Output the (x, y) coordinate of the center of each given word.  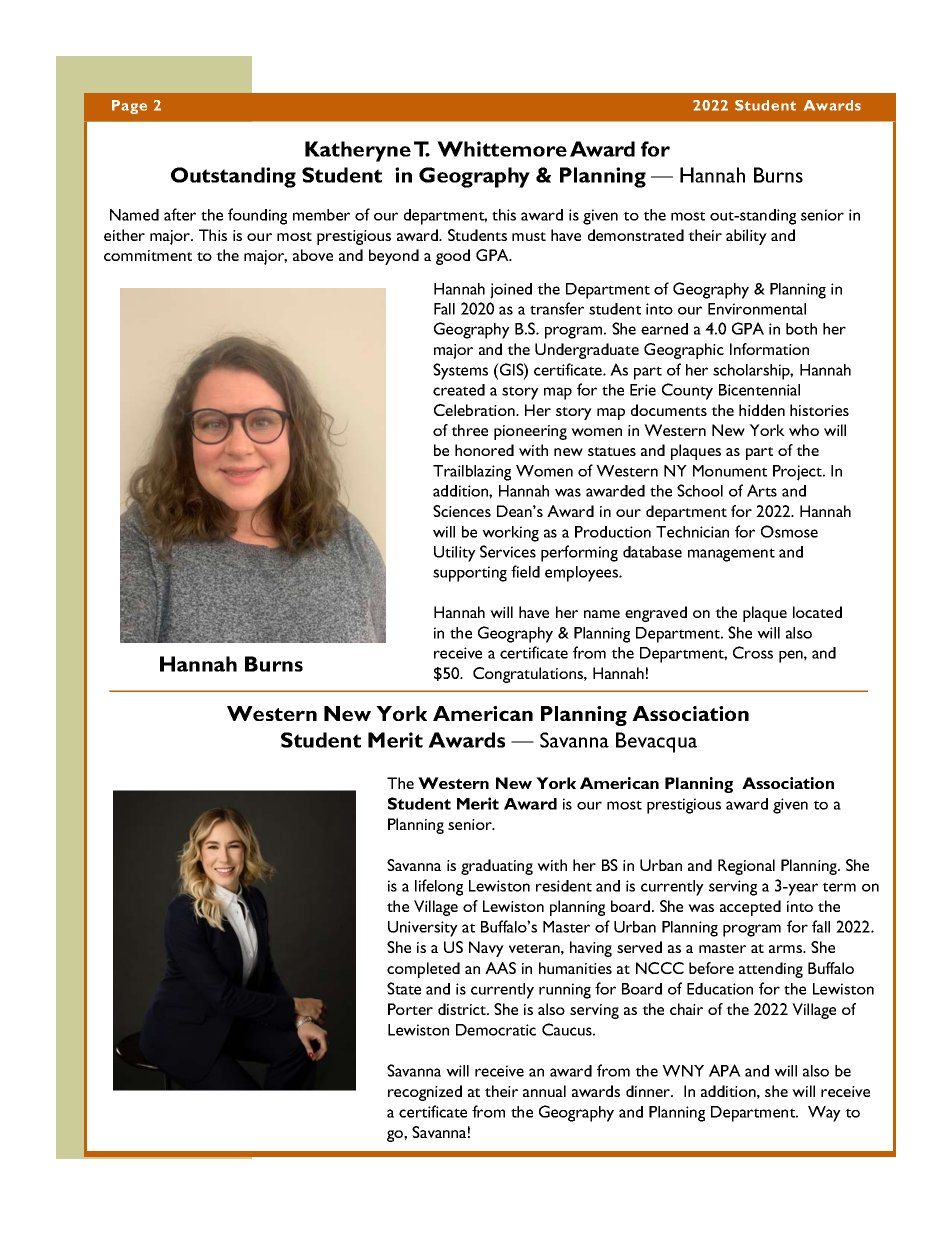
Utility (455, 554)
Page (129, 107)
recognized (425, 1093)
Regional (746, 867)
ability (746, 237)
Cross (753, 652)
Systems (460, 371)
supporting (470, 574)
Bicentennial (759, 390)
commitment (148, 255)
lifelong (439, 887)
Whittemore (502, 149)
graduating (497, 867)
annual (544, 1091)
